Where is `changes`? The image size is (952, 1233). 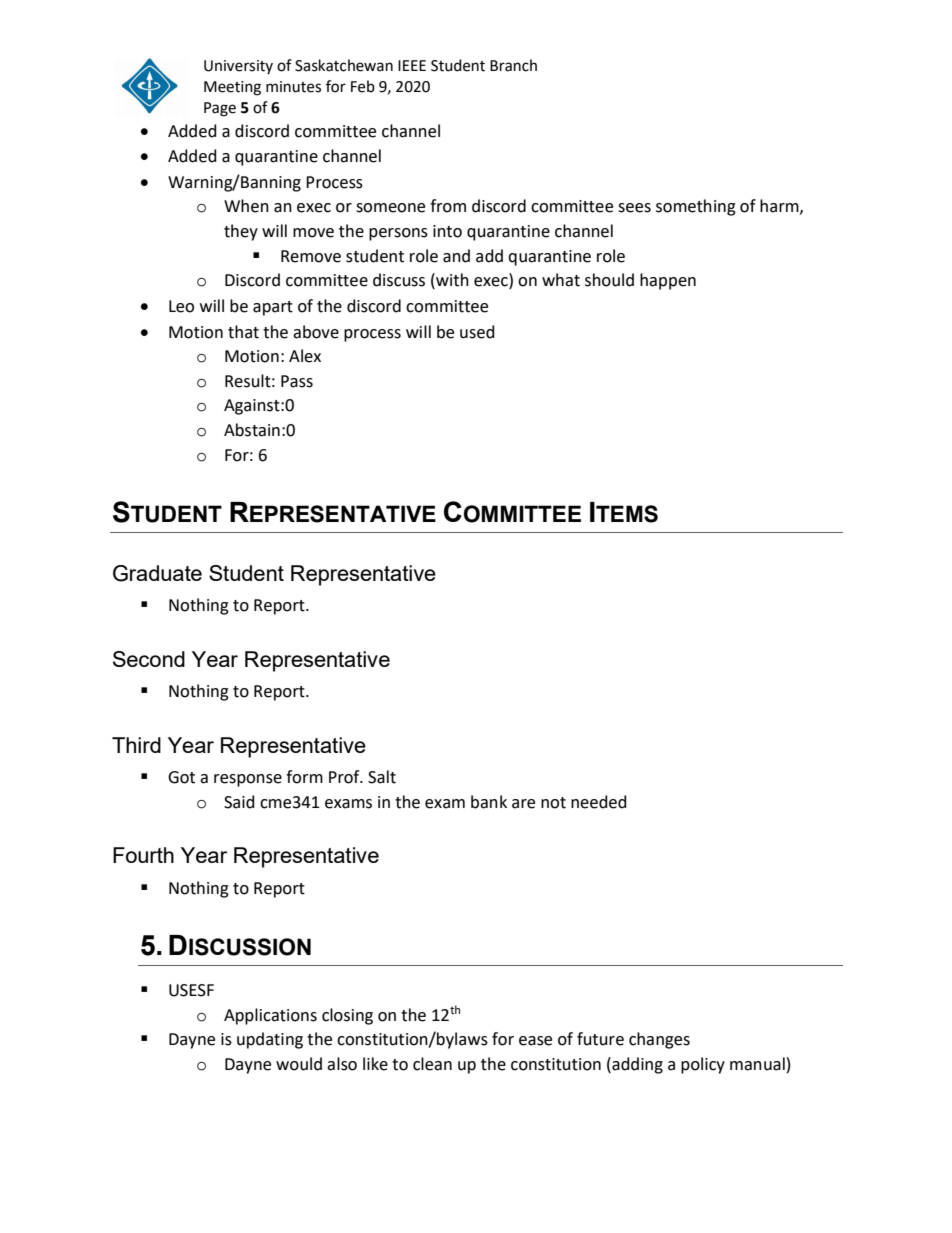
changes is located at coordinates (659, 1040).
